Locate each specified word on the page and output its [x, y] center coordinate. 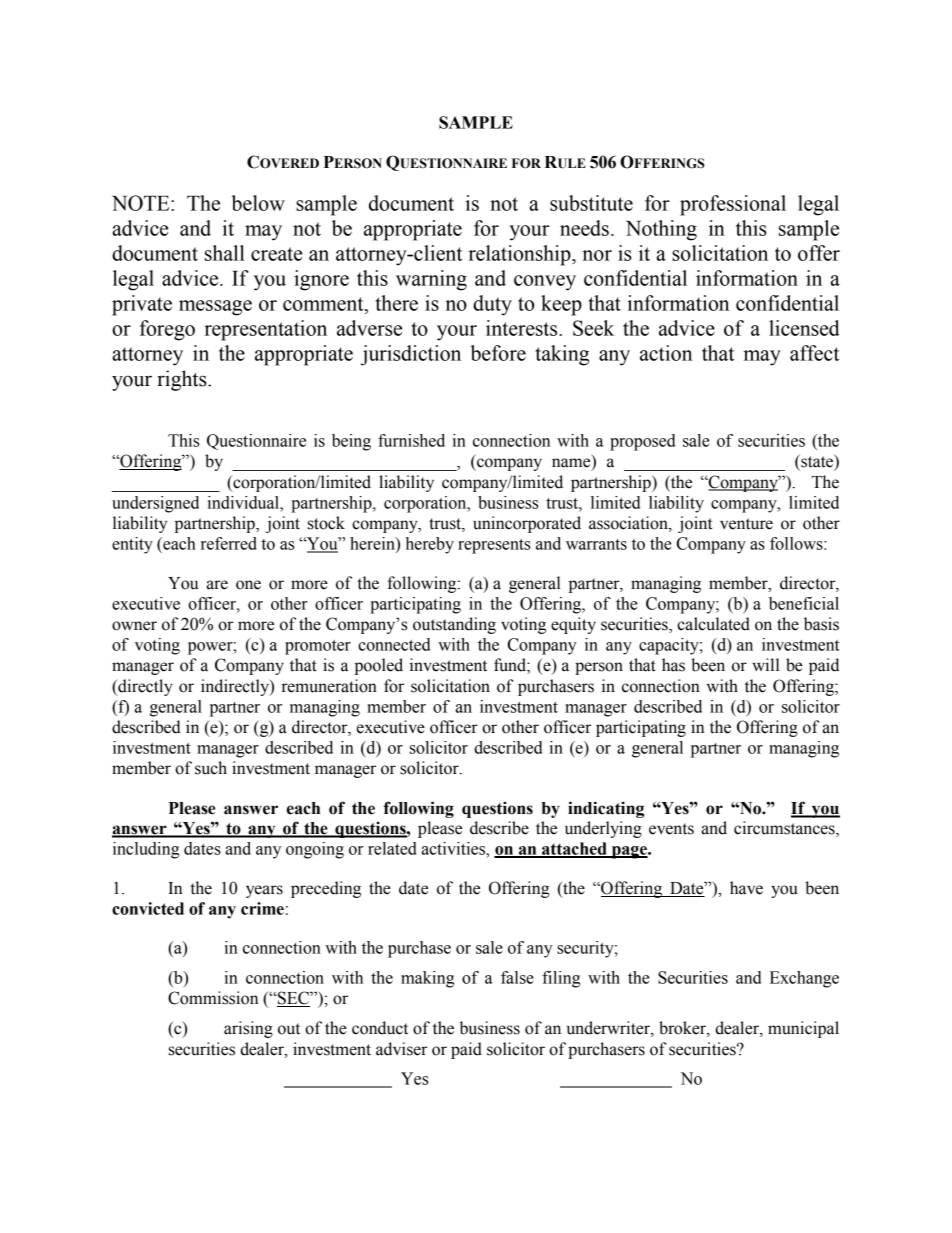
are [217, 585]
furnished [411, 440]
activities [454, 848]
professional [733, 205]
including [146, 850]
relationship [520, 255]
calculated [713, 624]
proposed [642, 442]
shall [225, 253]
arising [248, 1029]
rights [183, 380]
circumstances [785, 829]
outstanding [454, 625]
